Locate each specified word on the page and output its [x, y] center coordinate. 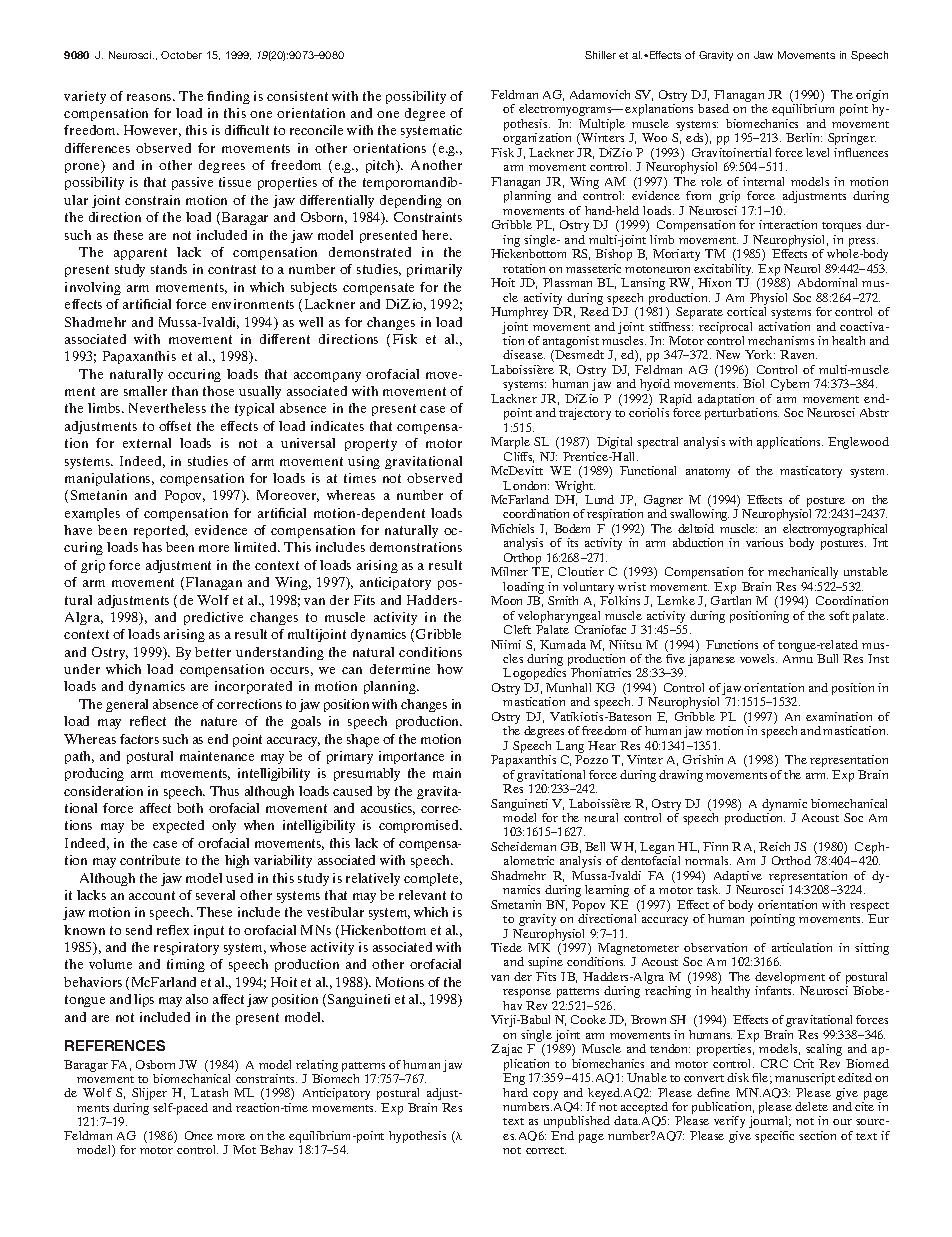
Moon [506, 600]
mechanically [803, 573]
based [713, 108]
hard [515, 1092]
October [181, 55]
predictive [213, 618]
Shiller [600, 55]
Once [199, 1135]
